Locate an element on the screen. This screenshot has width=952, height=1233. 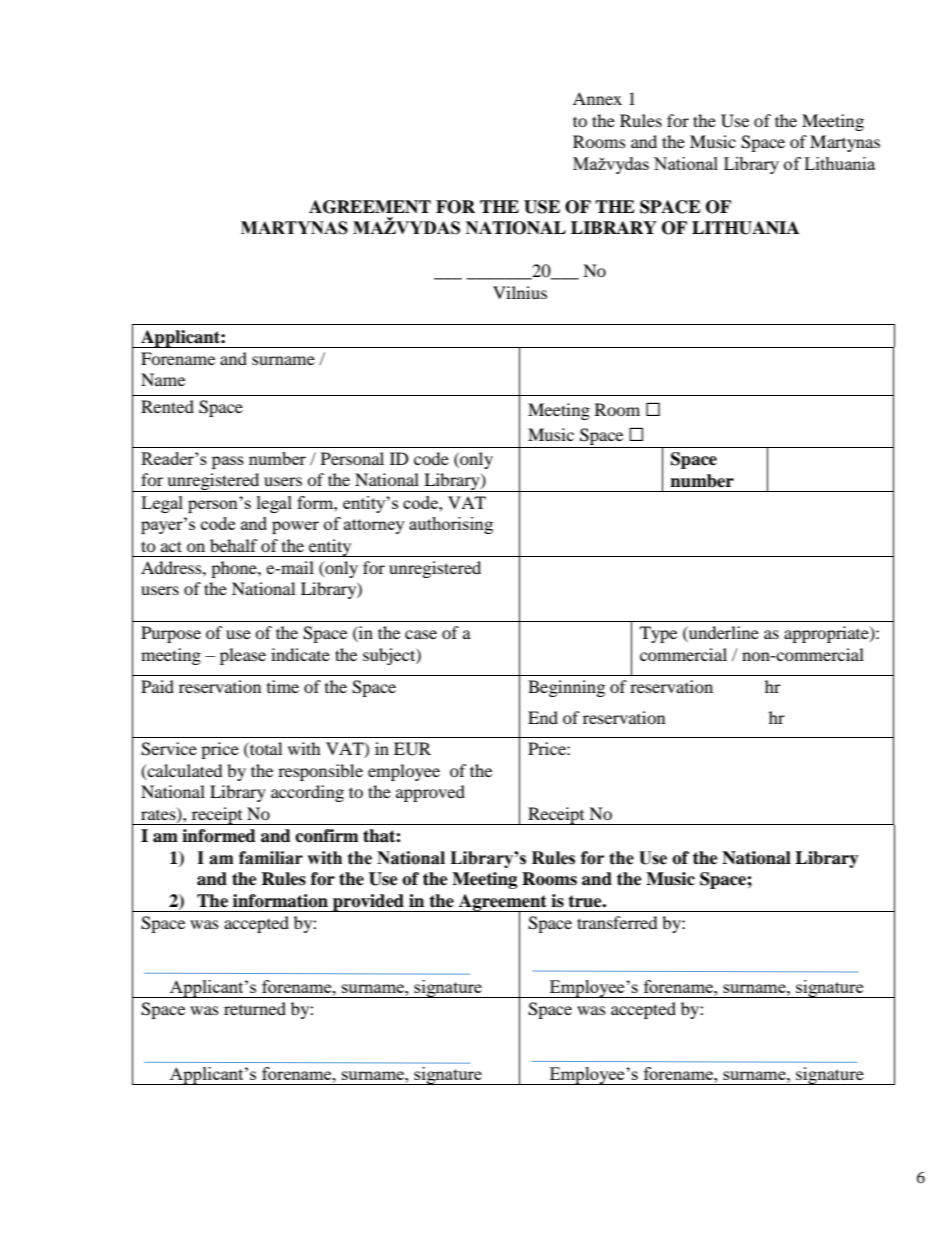
transferred is located at coordinates (617, 922).
